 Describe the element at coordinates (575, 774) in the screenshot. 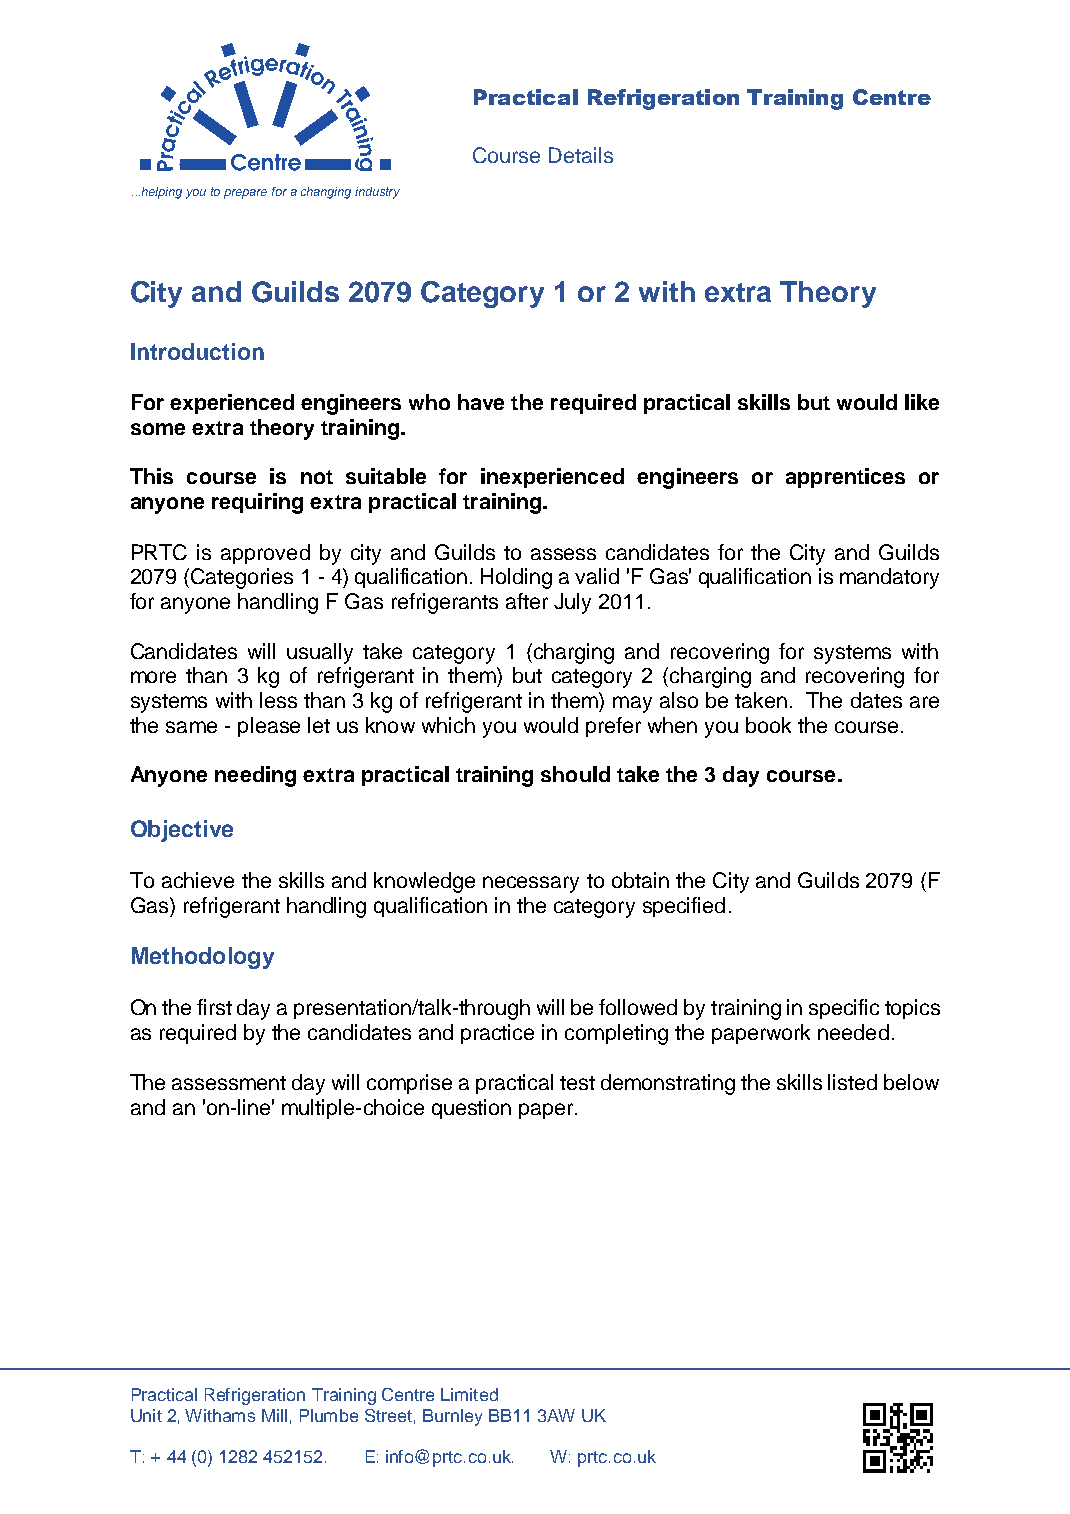

I see `should` at that location.
